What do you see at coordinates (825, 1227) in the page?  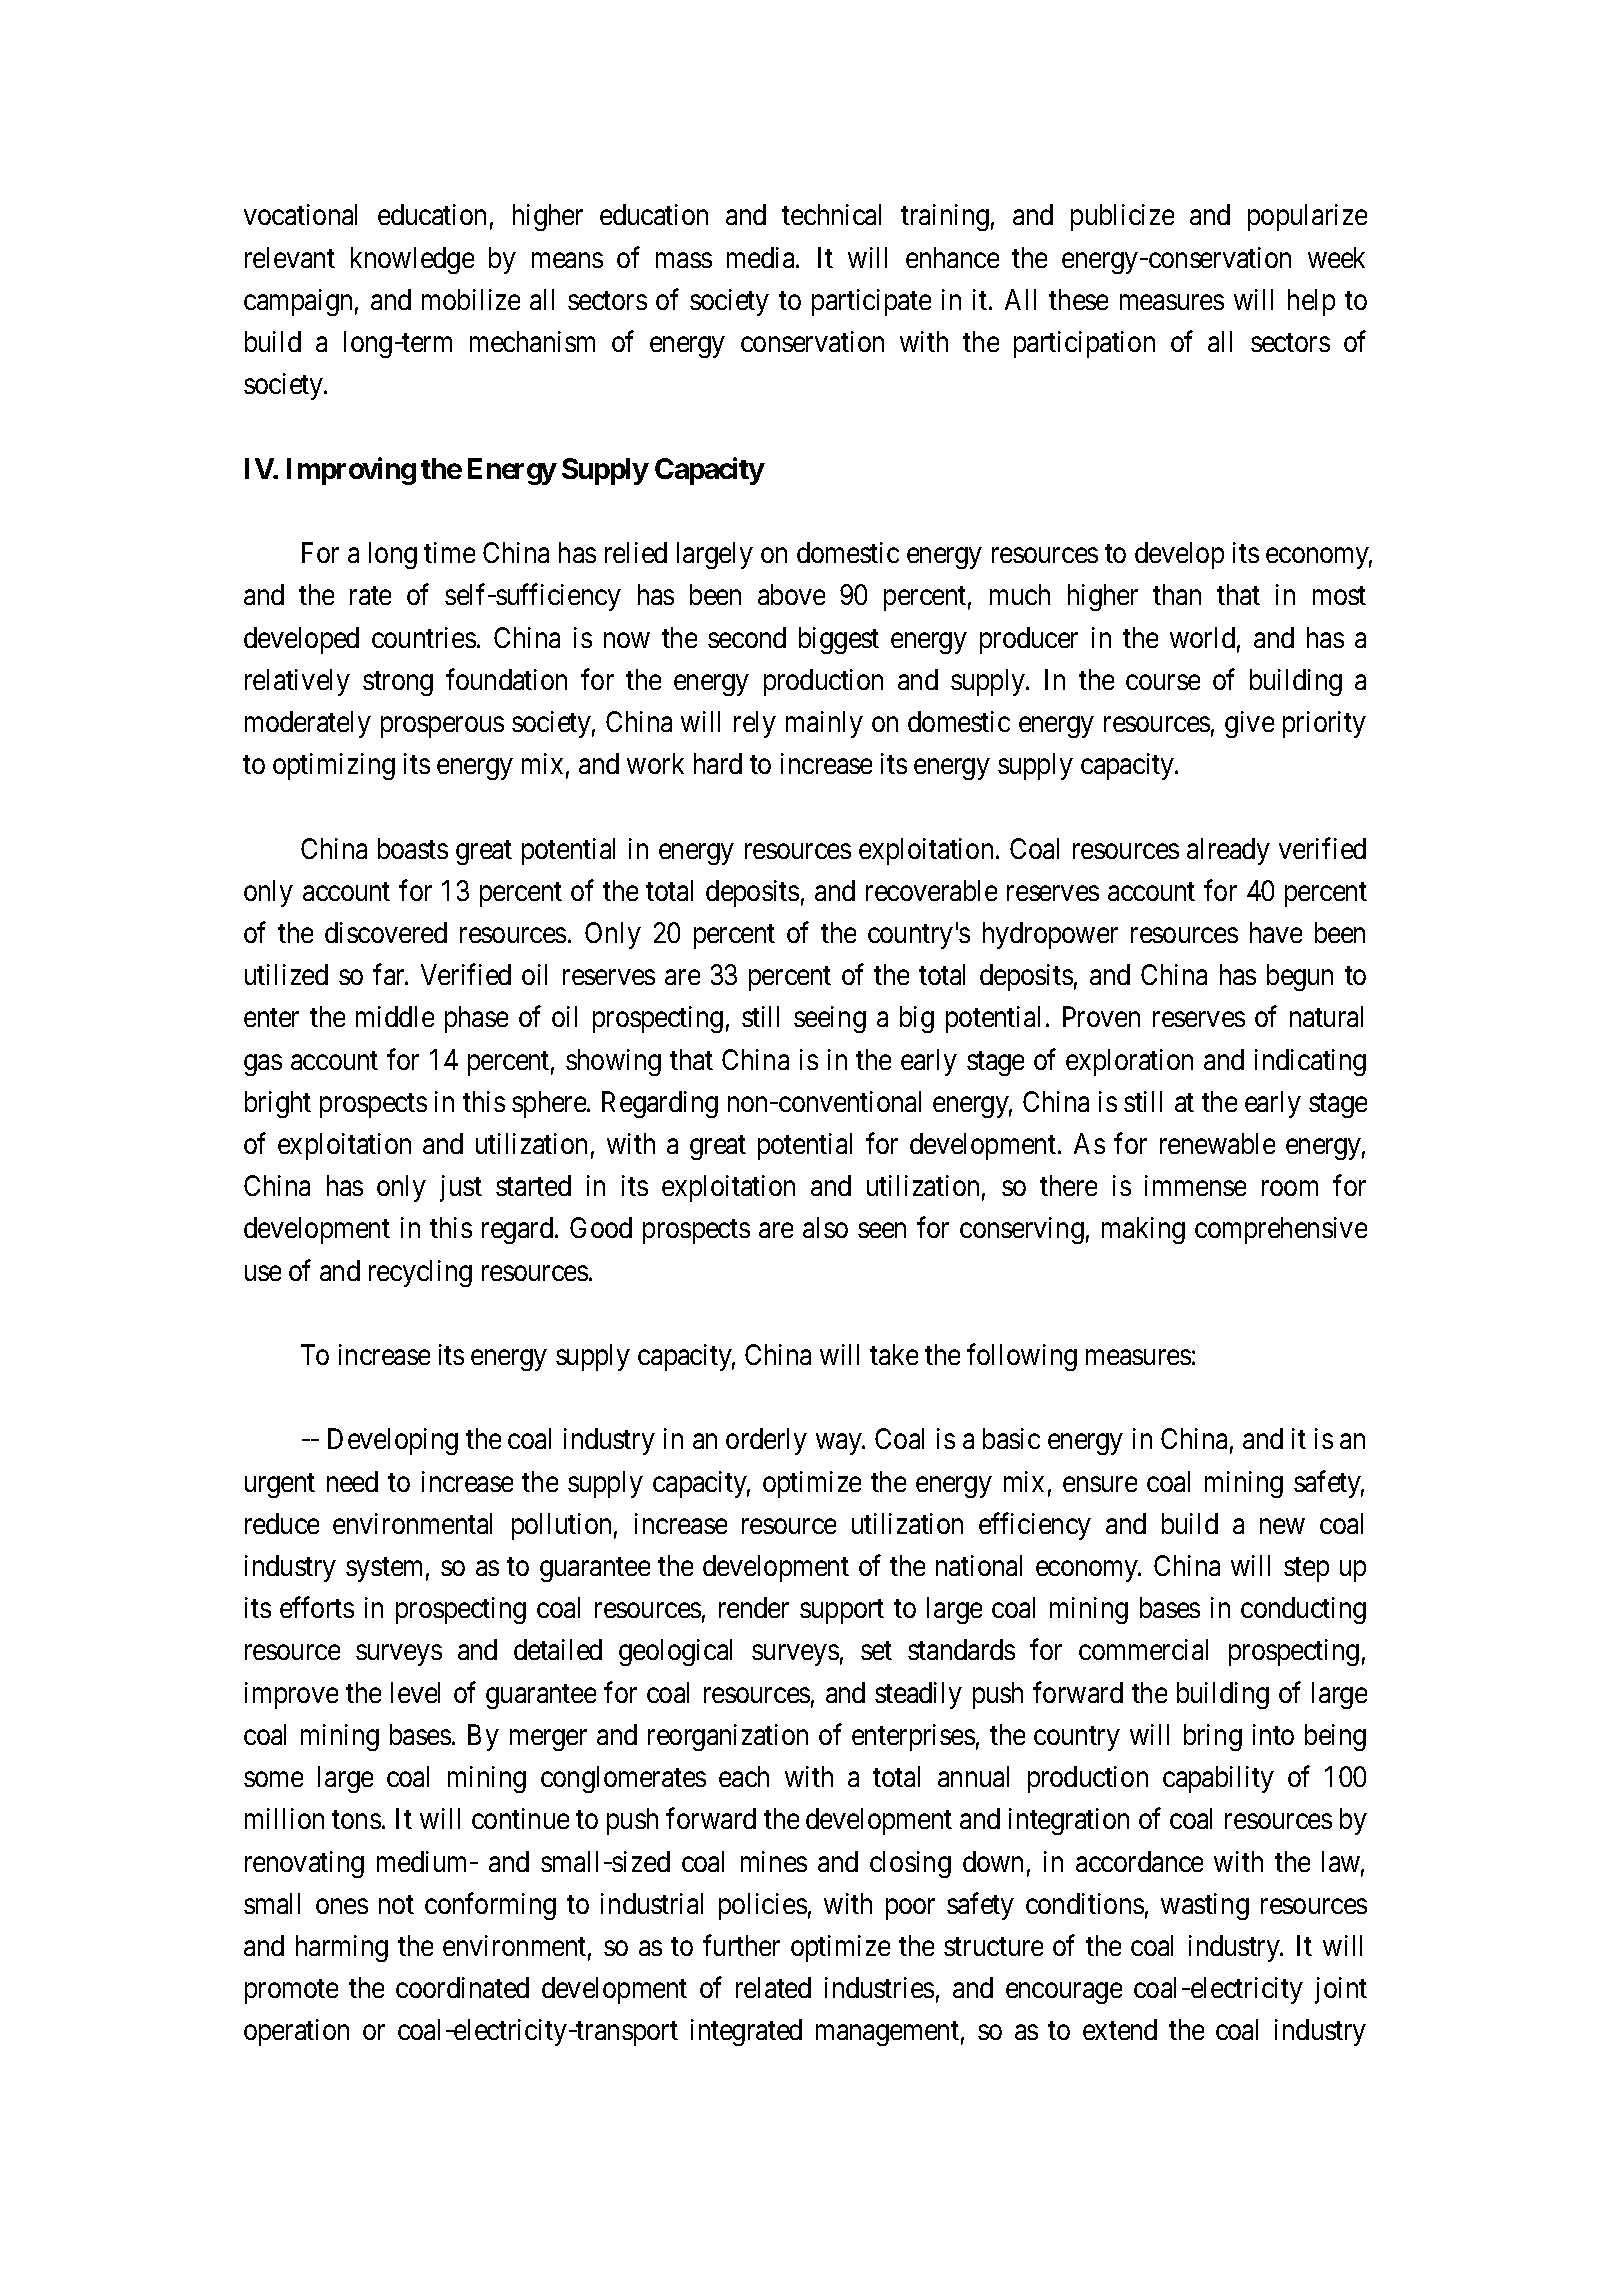 I see `also` at bounding box center [825, 1227].
